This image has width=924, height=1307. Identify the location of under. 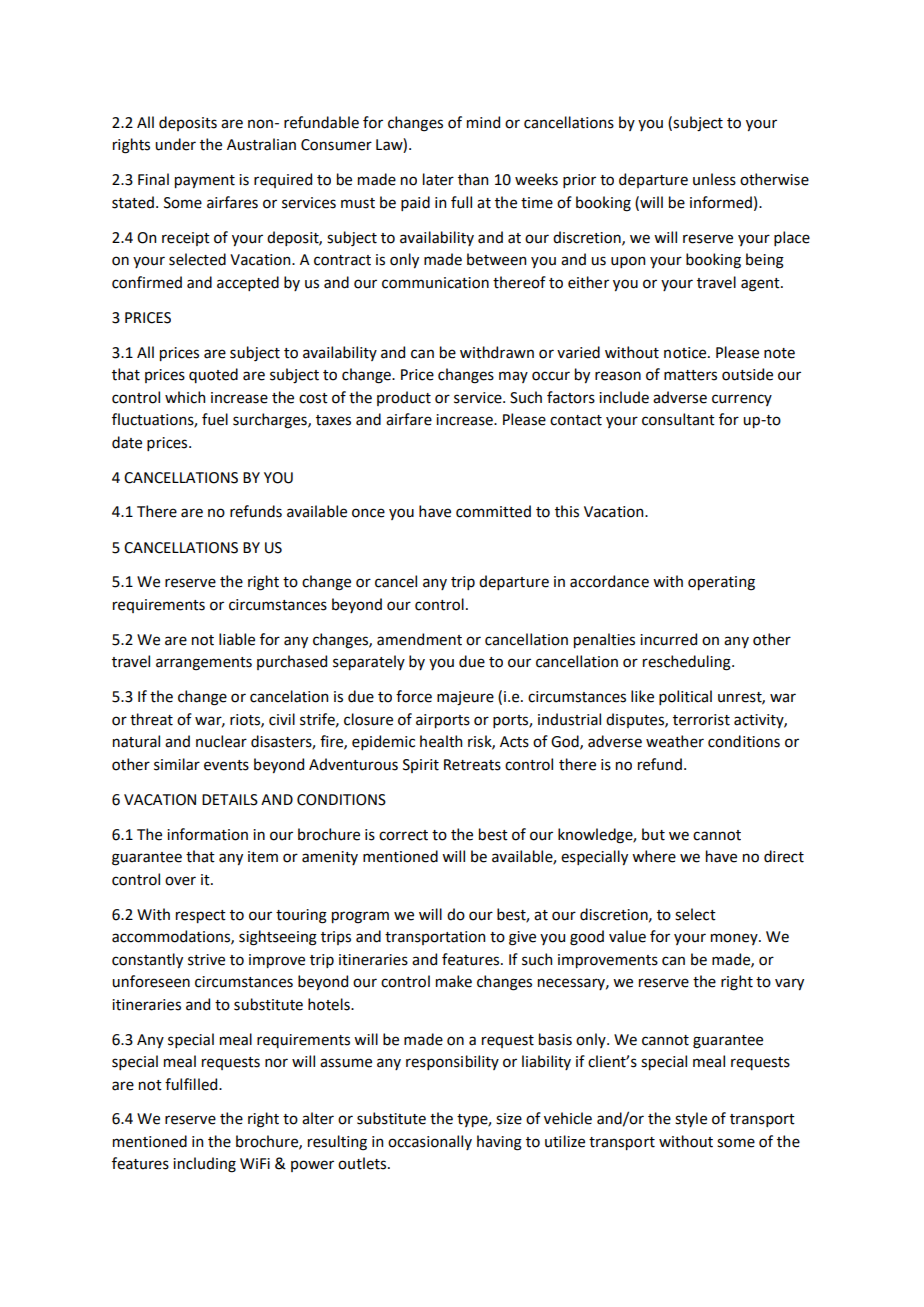
(175, 144).
